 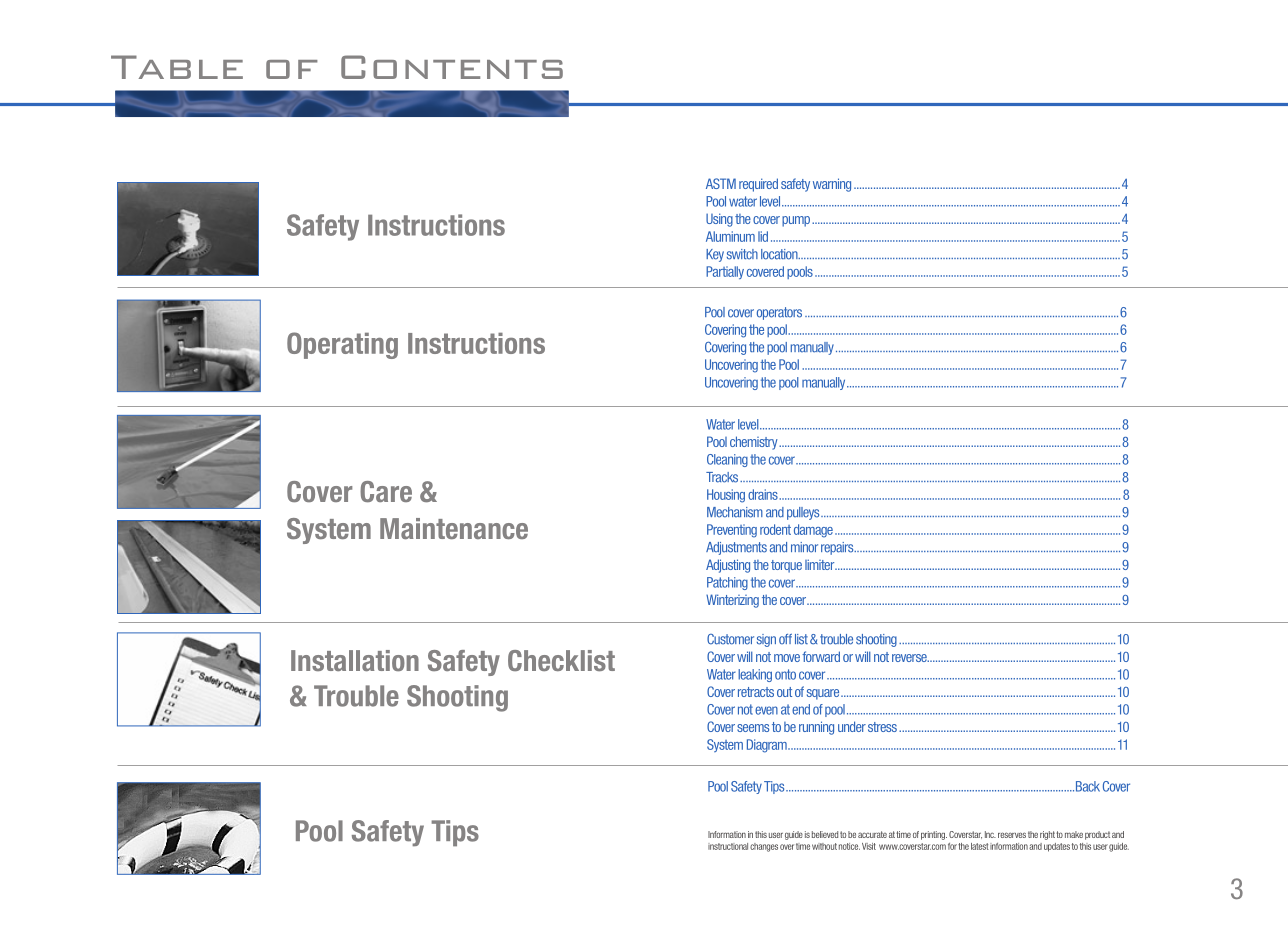 I want to click on Table, so click(x=177, y=67).
